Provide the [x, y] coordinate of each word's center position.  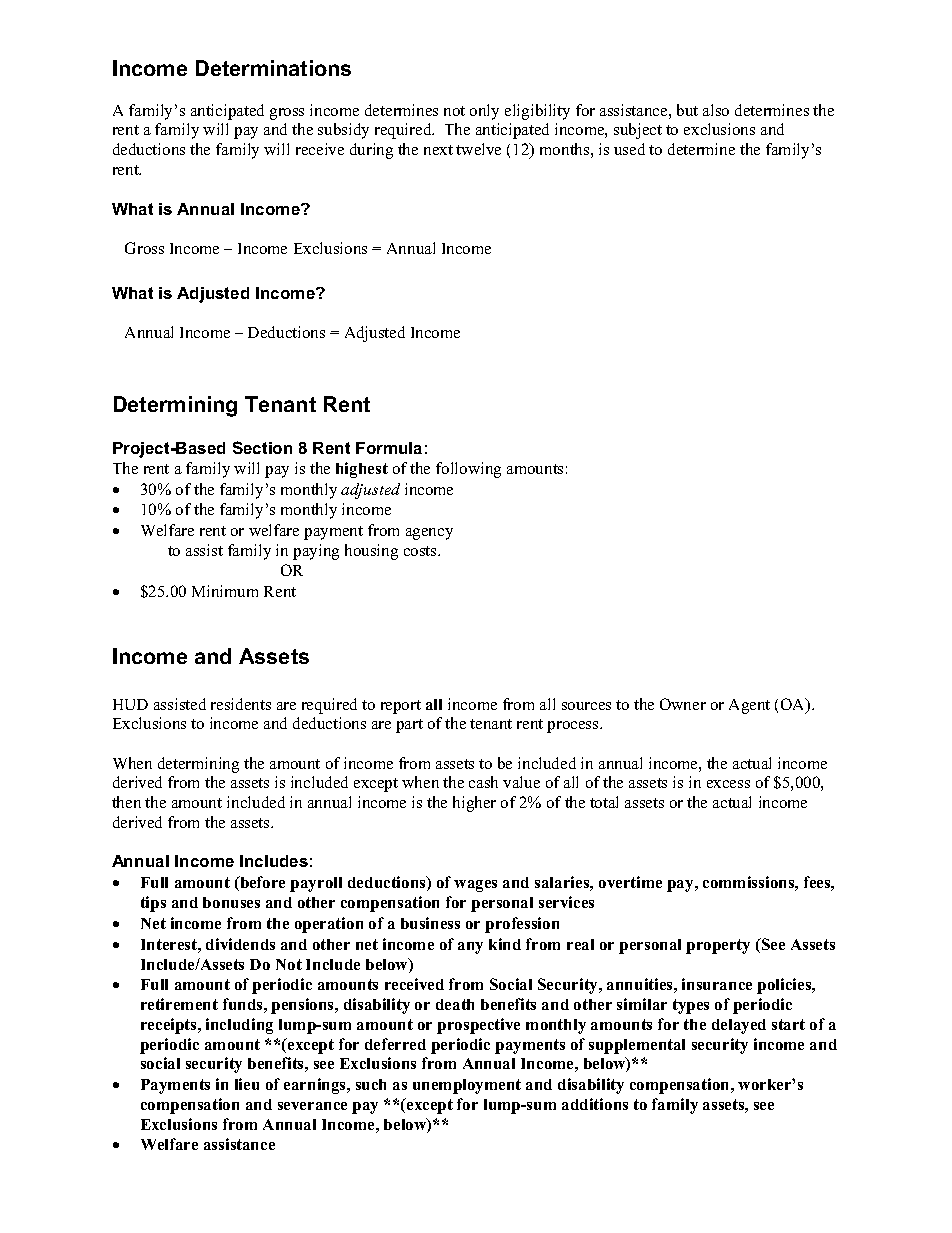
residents [241, 704]
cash [483, 782]
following [468, 470]
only [484, 112]
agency [429, 534]
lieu [247, 1084]
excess [728, 784]
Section [262, 447]
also [716, 110]
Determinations [273, 68]
